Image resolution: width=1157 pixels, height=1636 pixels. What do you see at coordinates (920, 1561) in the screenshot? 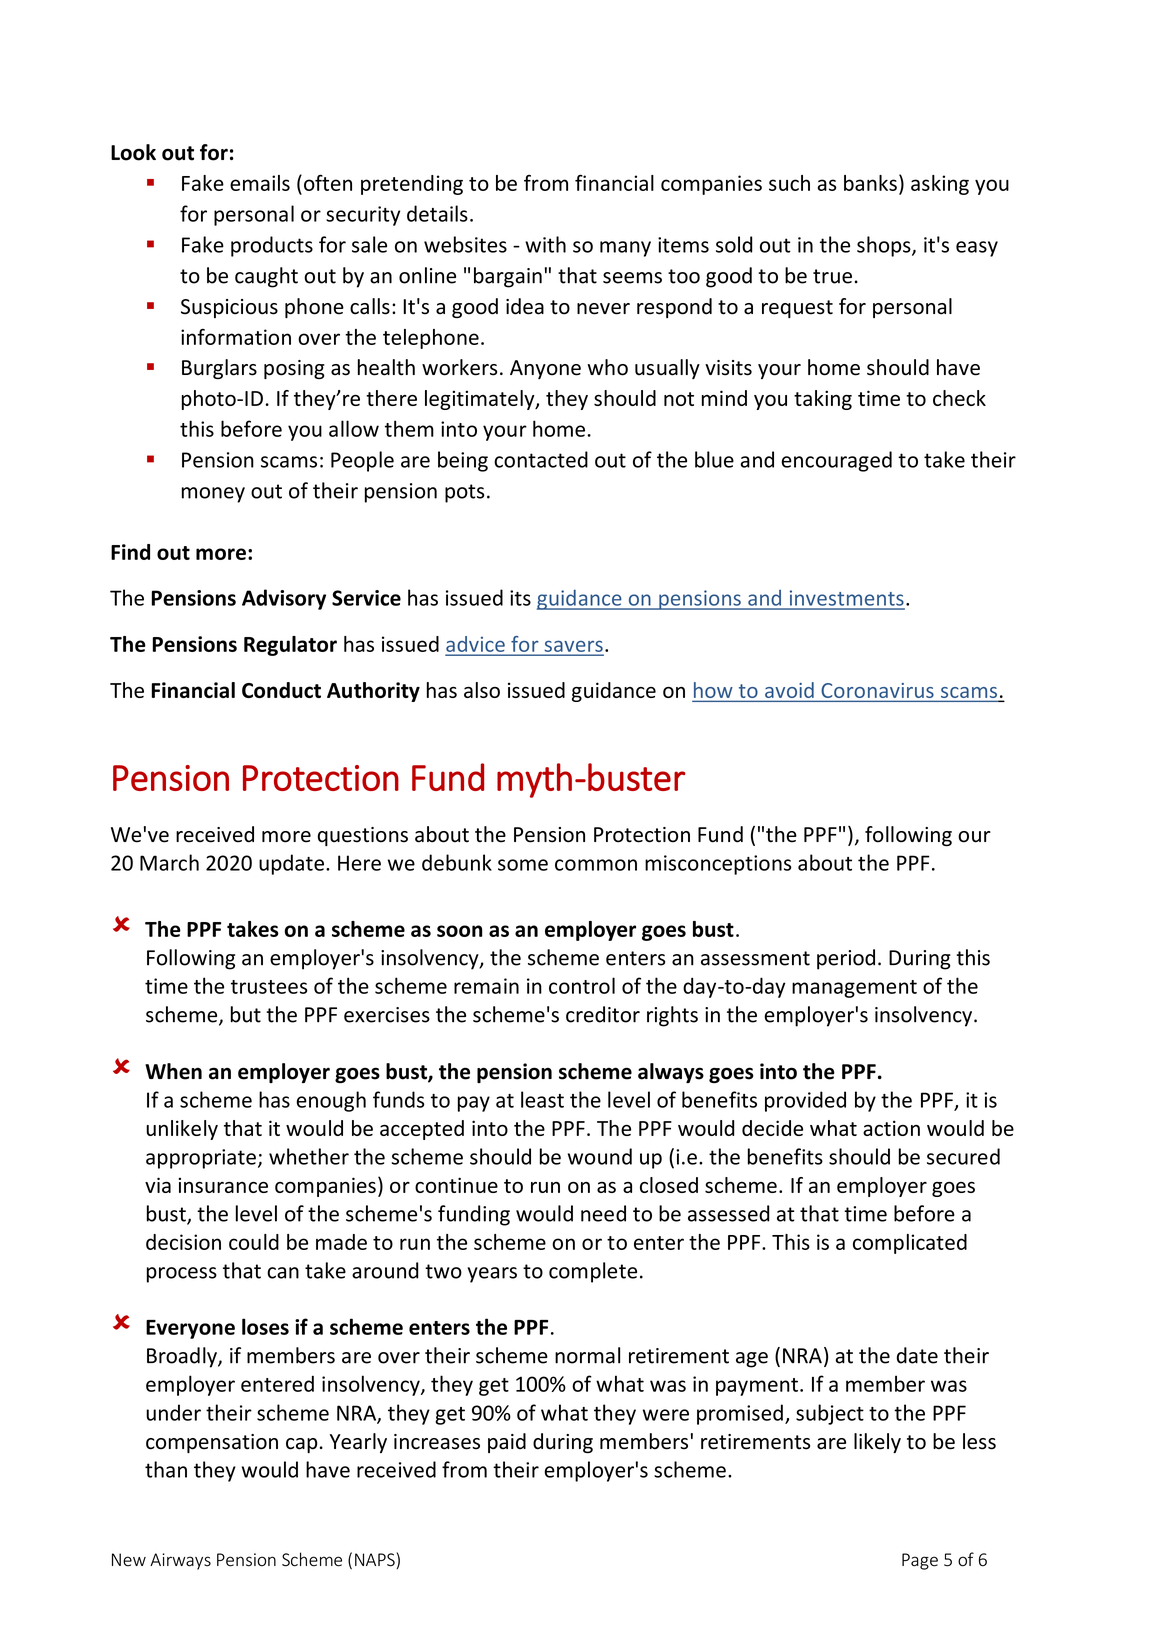
I see `Page` at bounding box center [920, 1561].
